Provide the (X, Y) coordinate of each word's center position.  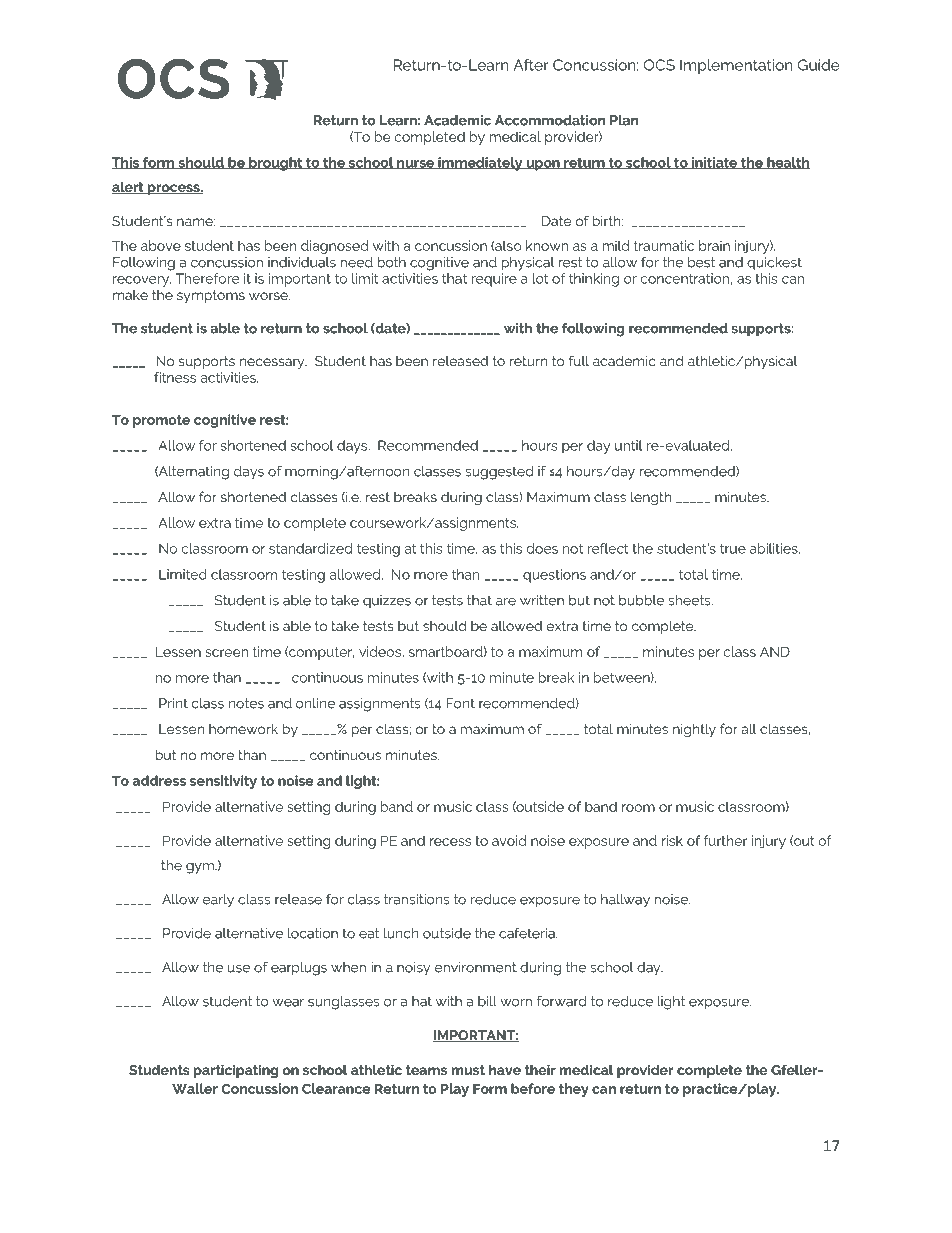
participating (236, 1071)
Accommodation (550, 120)
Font (460, 703)
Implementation (736, 66)
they (574, 1090)
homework (243, 729)
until (628, 445)
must (468, 1070)
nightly (694, 730)
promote (161, 421)
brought (276, 164)
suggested (499, 473)
